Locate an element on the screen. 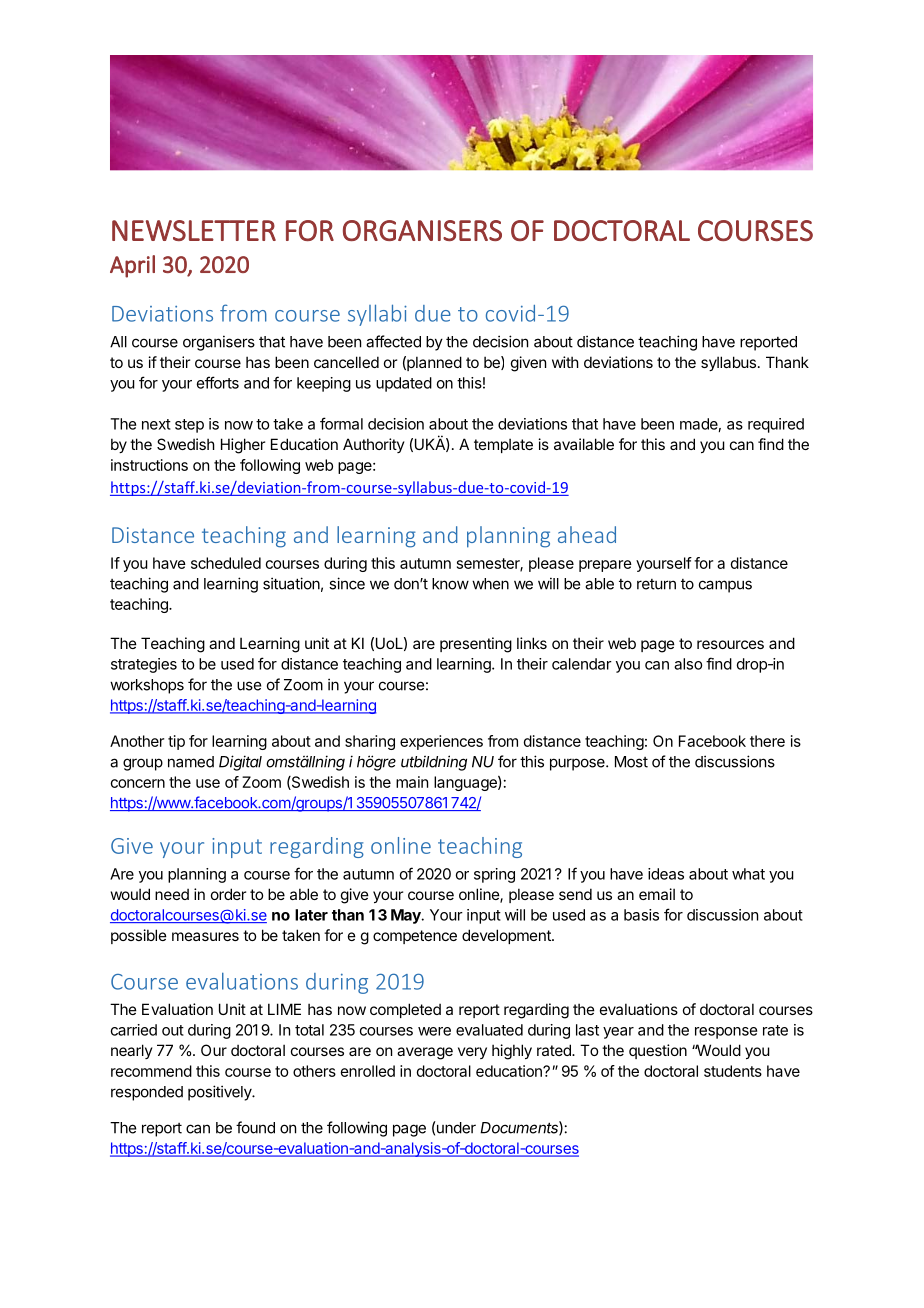 This screenshot has height=1308, width=924. average is located at coordinates (425, 1053).
